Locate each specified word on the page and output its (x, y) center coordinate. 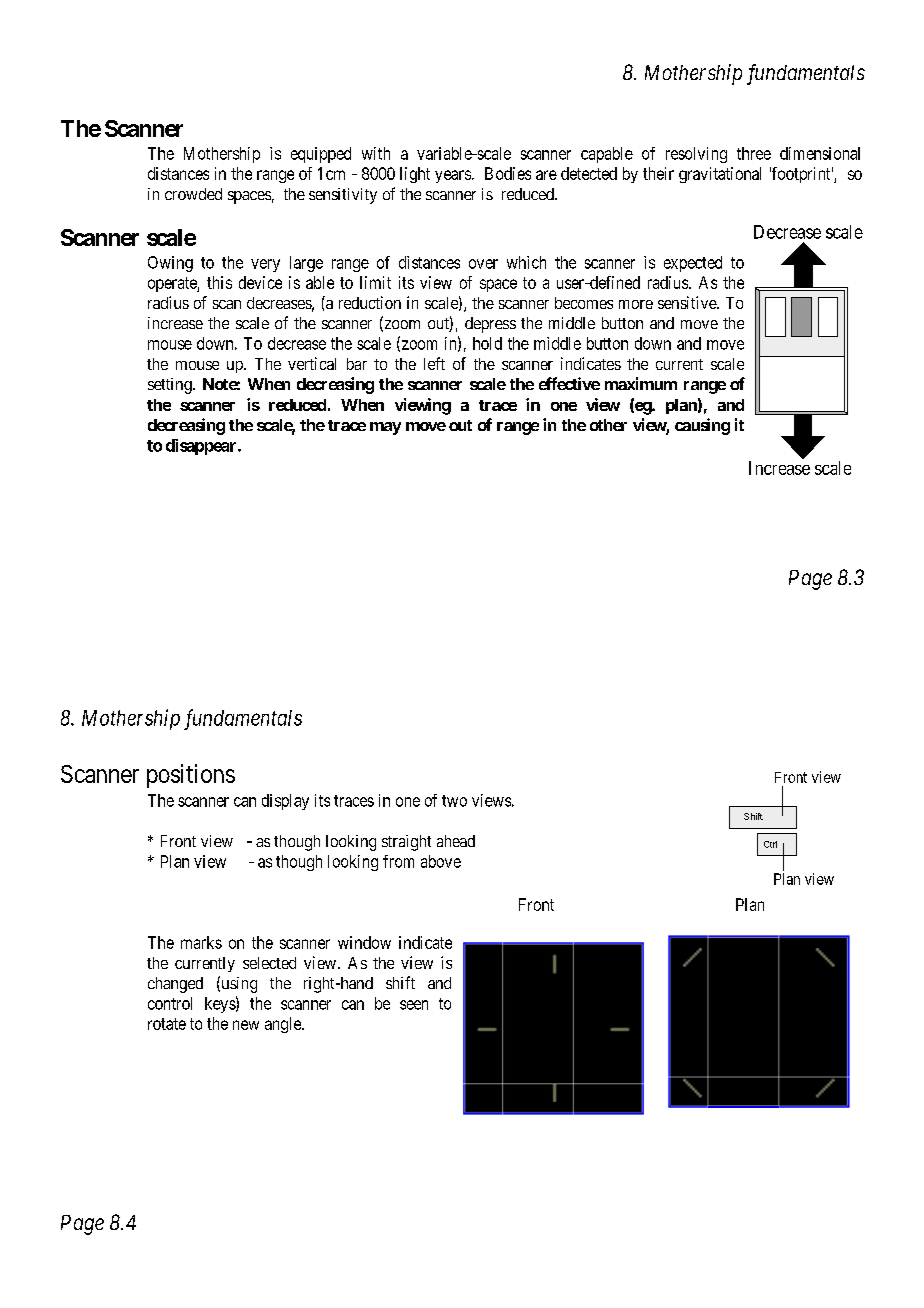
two (454, 801)
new (246, 1025)
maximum (641, 383)
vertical (312, 363)
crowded (193, 194)
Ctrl (770, 844)
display (285, 802)
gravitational (720, 175)
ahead (456, 841)
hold (487, 343)
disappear (202, 447)
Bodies (508, 173)
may (385, 428)
